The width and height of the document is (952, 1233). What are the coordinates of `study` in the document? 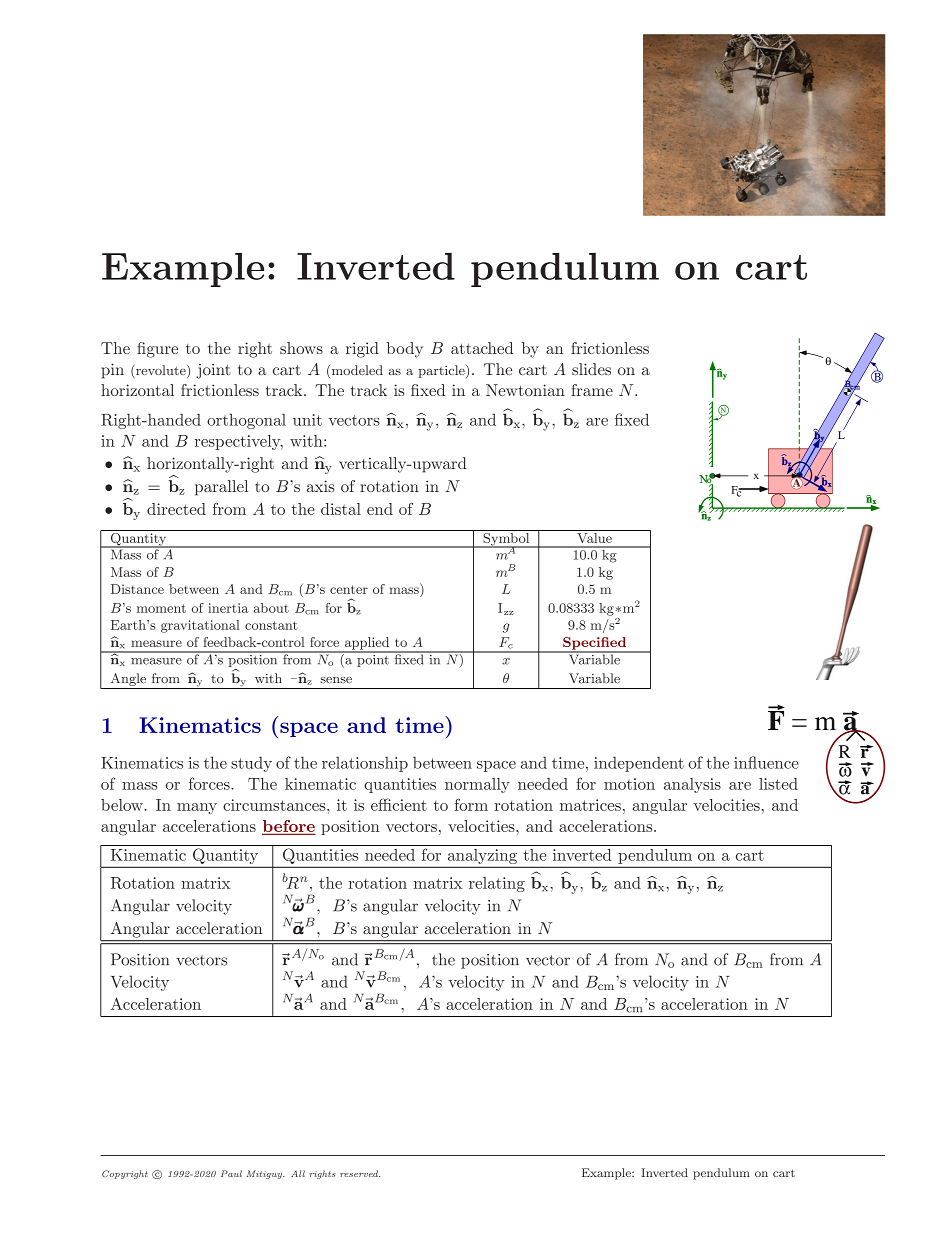 It's located at (251, 764).
